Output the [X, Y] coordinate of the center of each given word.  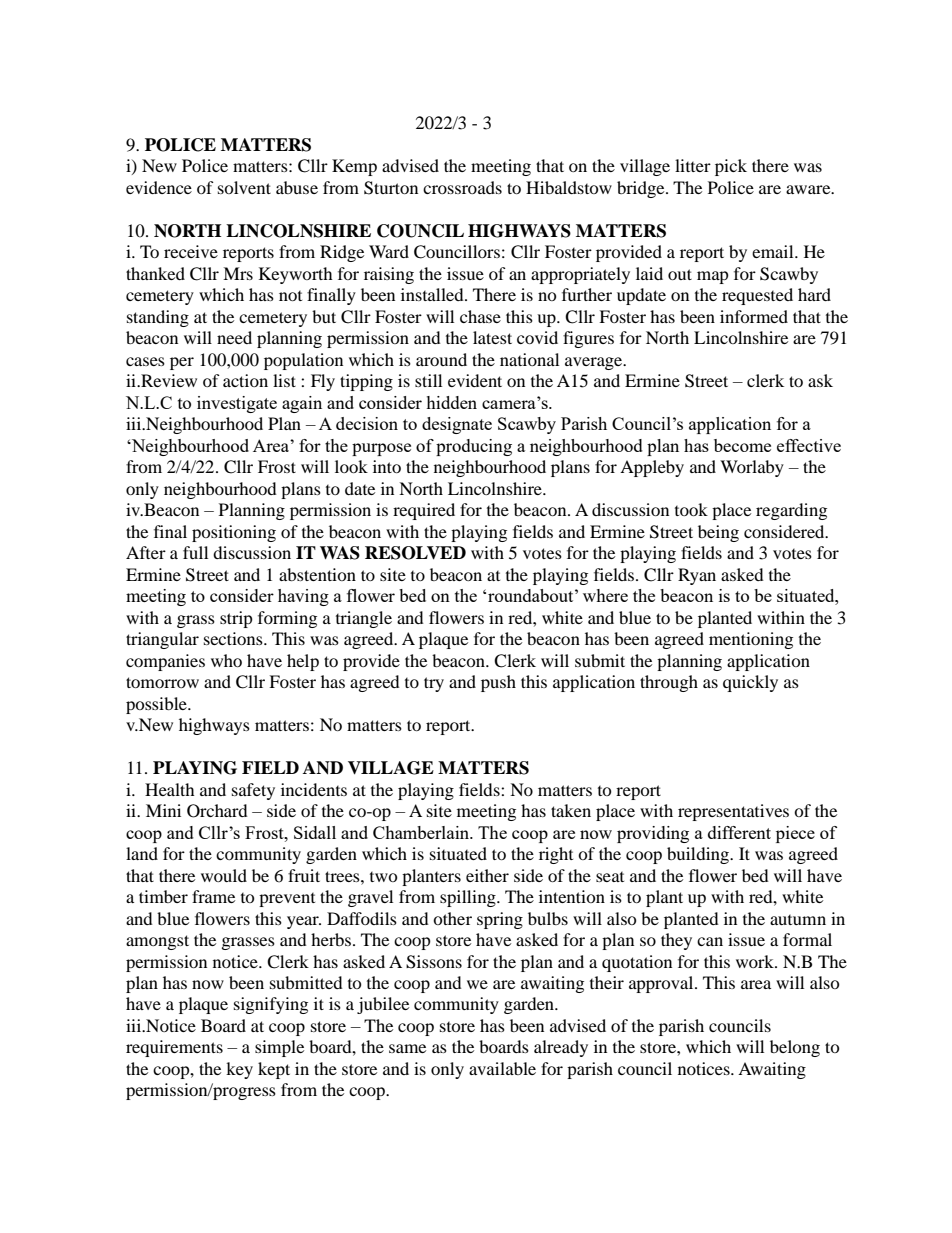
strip [236, 619]
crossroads [462, 187]
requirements [174, 1048]
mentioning [751, 640]
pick [731, 167]
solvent [244, 187]
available [502, 1068]
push [498, 683]
